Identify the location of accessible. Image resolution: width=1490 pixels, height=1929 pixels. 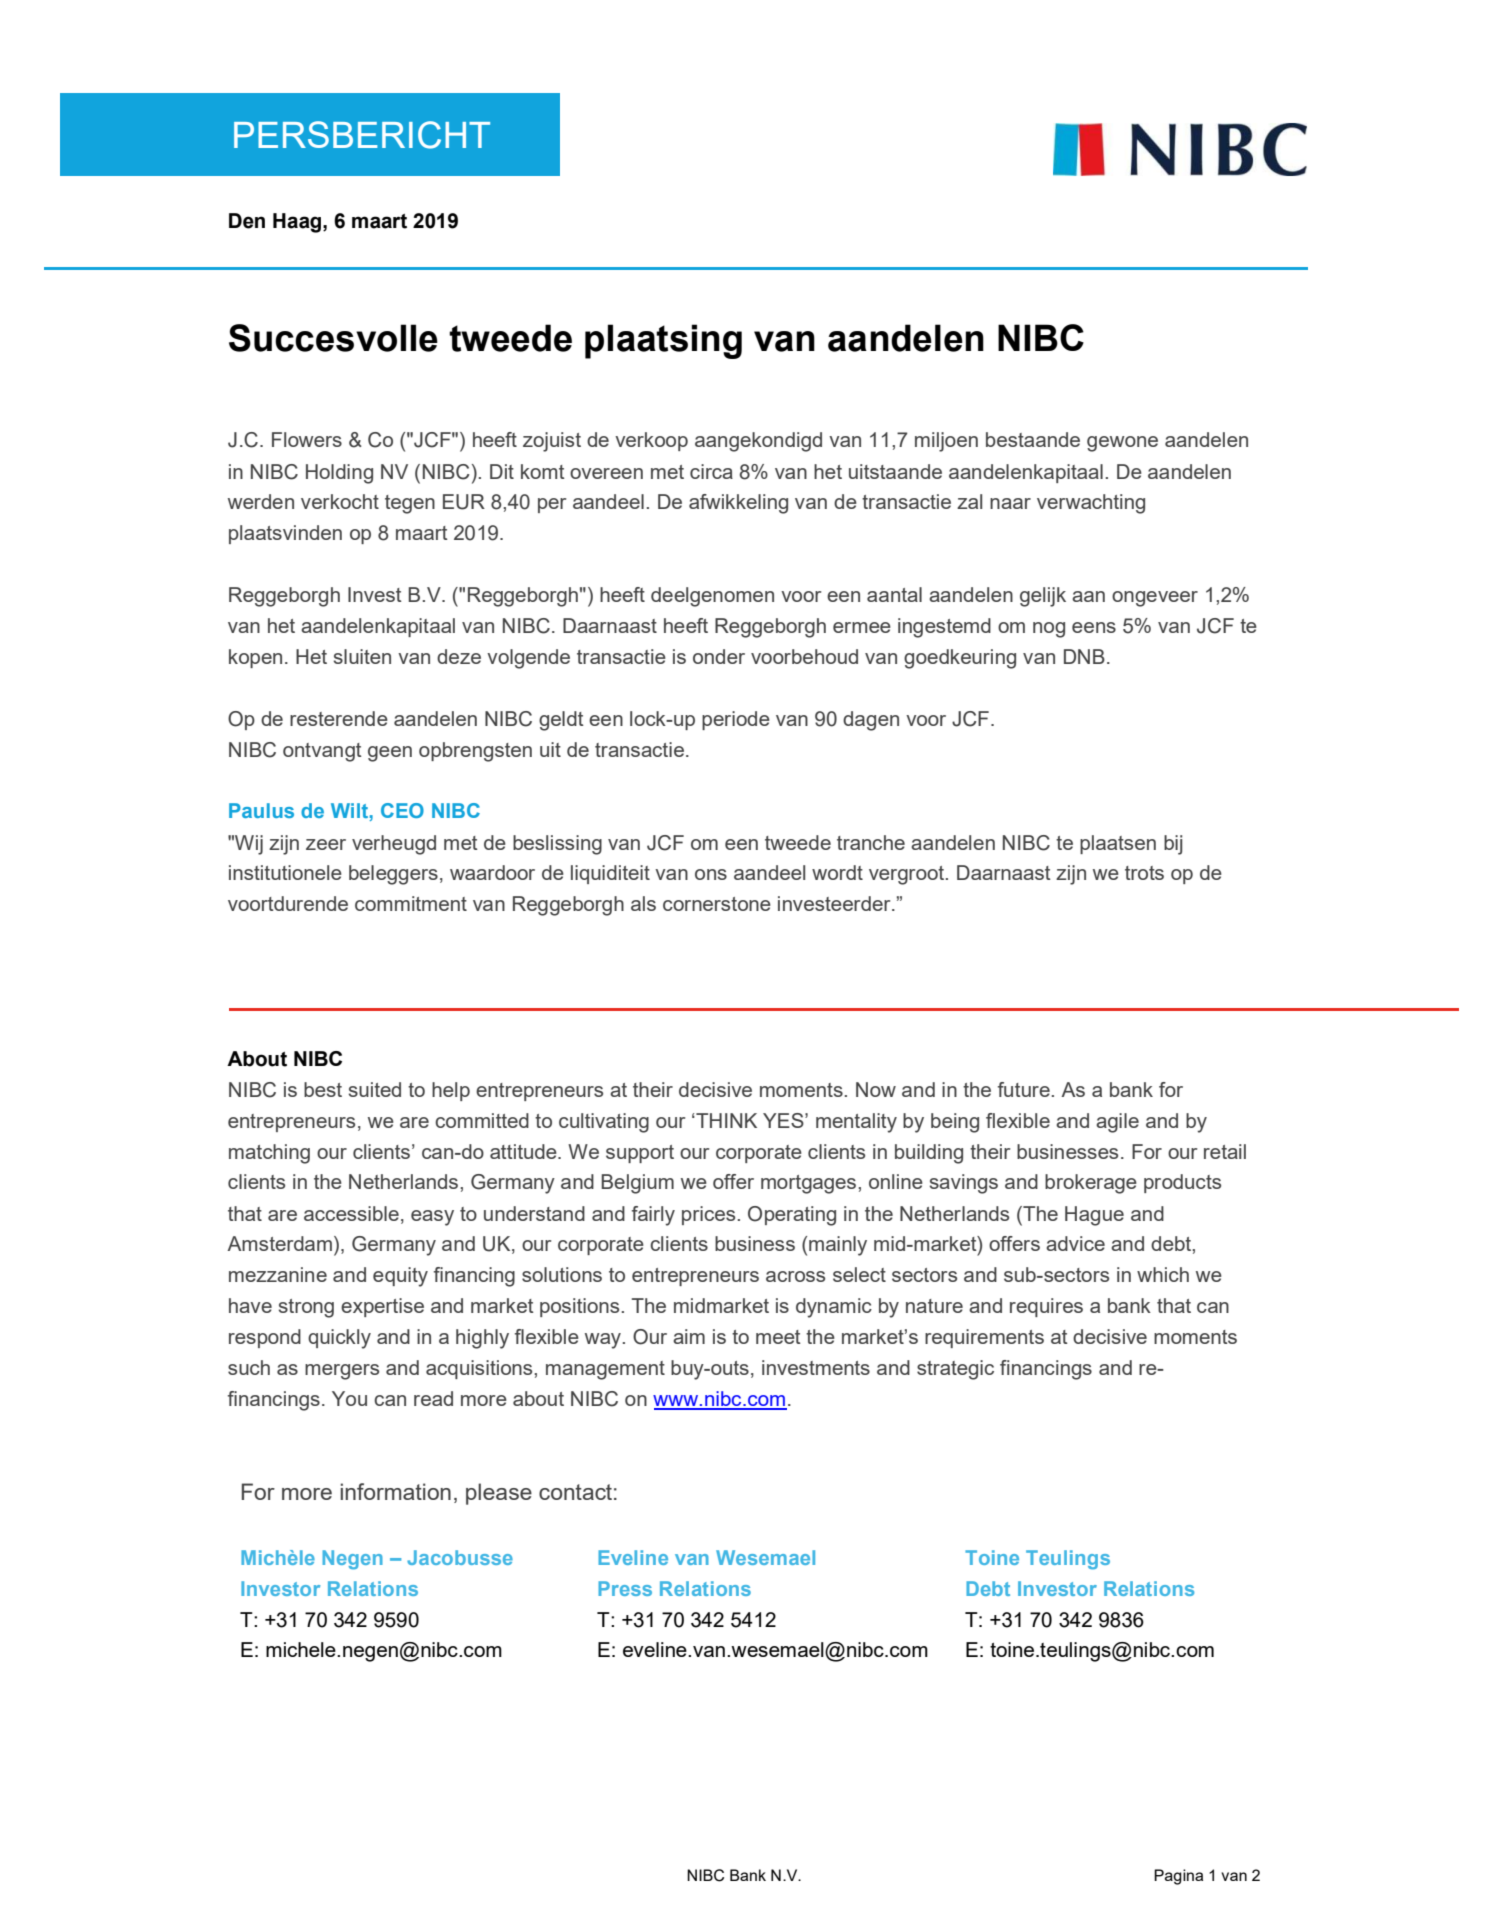
(351, 1213).
